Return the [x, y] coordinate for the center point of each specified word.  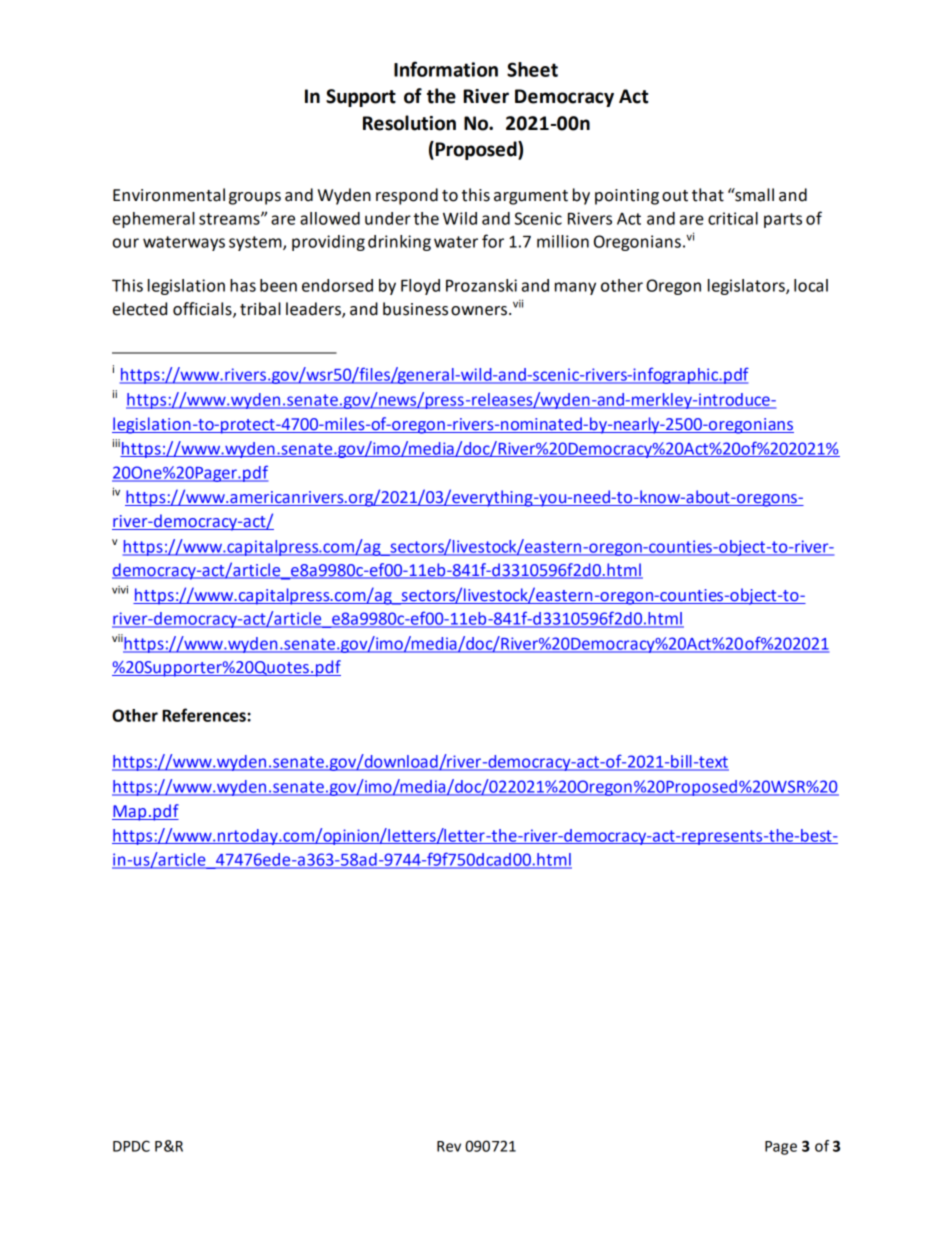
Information [446, 69]
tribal [260, 309]
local [811, 285]
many [575, 288]
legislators [747, 287]
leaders [314, 310]
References [205, 715]
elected [140, 309]
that [708, 195]
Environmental [169, 195]
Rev [449, 1146]
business [415, 309]
